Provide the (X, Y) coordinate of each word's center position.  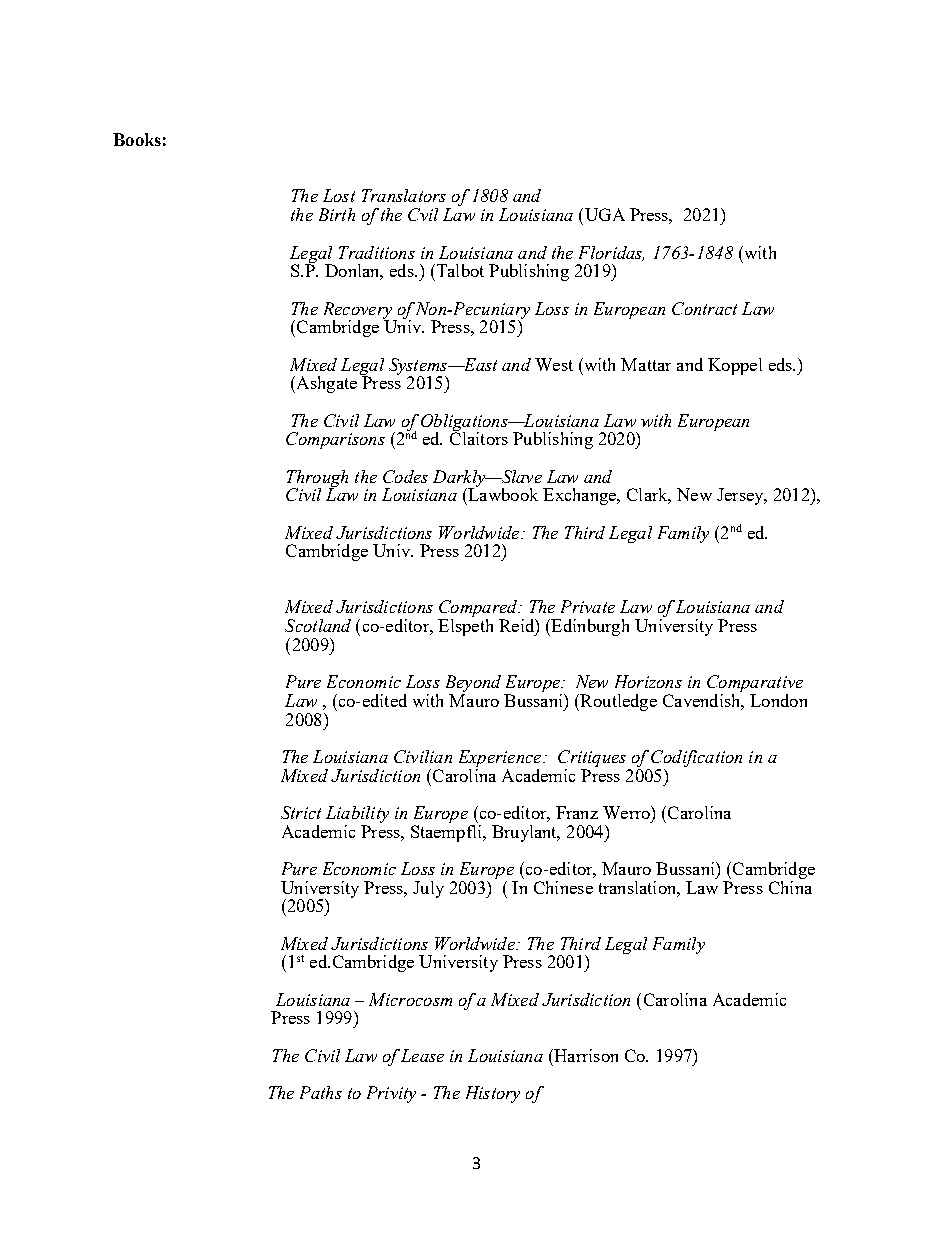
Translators (404, 195)
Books (137, 139)
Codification (696, 758)
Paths (321, 1092)
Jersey (741, 496)
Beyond (473, 685)
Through (317, 479)
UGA (603, 214)
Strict (301, 812)
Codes (405, 476)
